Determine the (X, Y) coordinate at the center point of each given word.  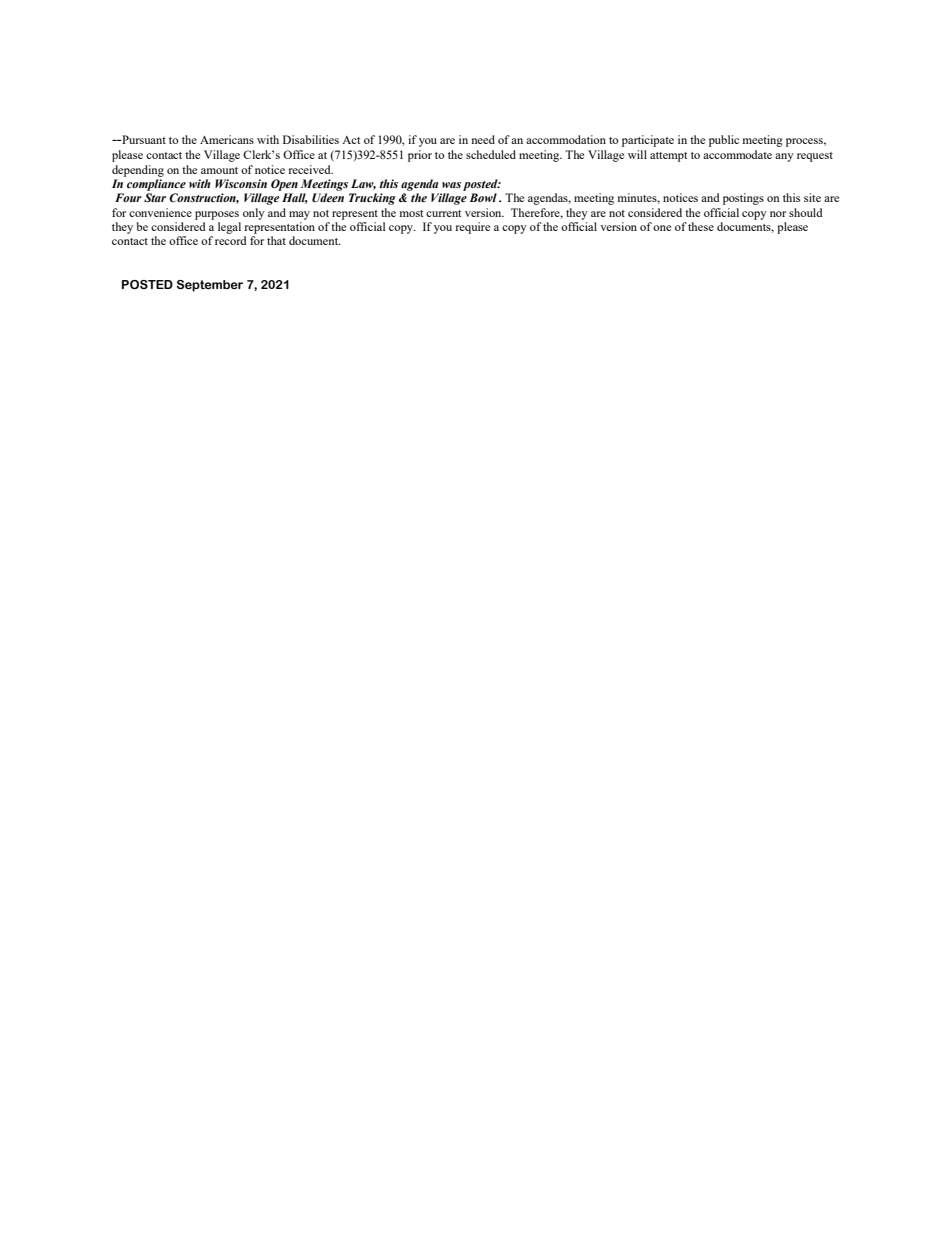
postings (743, 199)
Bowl (483, 197)
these (701, 226)
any (784, 157)
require (472, 228)
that (276, 240)
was (451, 185)
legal (229, 228)
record (231, 240)
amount (219, 170)
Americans (227, 139)
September (210, 286)
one (662, 228)
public (724, 141)
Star (155, 197)
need (483, 139)
